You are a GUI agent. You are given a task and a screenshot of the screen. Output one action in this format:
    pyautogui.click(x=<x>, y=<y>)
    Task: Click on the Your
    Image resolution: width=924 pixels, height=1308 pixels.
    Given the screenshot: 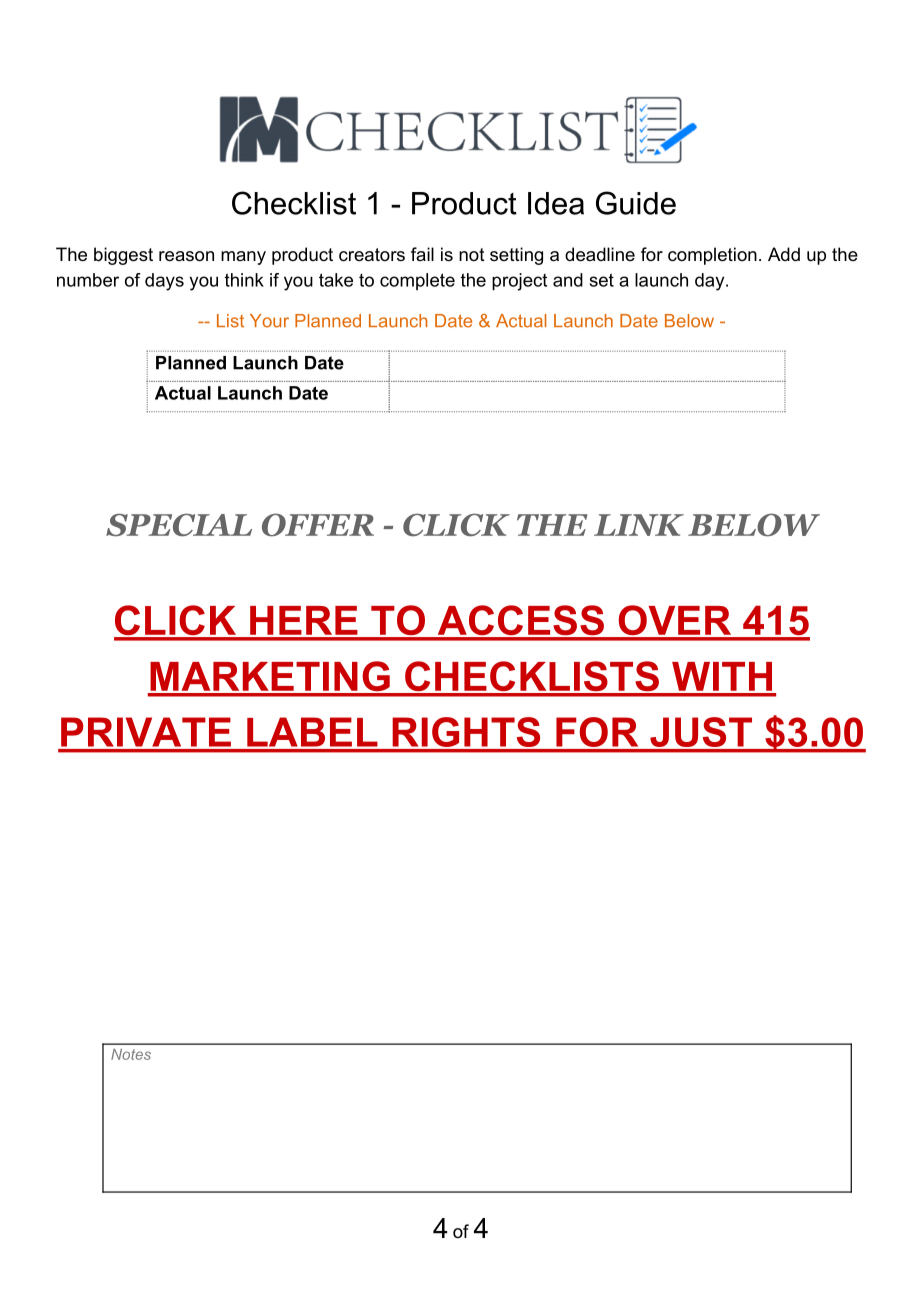 What is the action you would take?
    pyautogui.click(x=269, y=321)
